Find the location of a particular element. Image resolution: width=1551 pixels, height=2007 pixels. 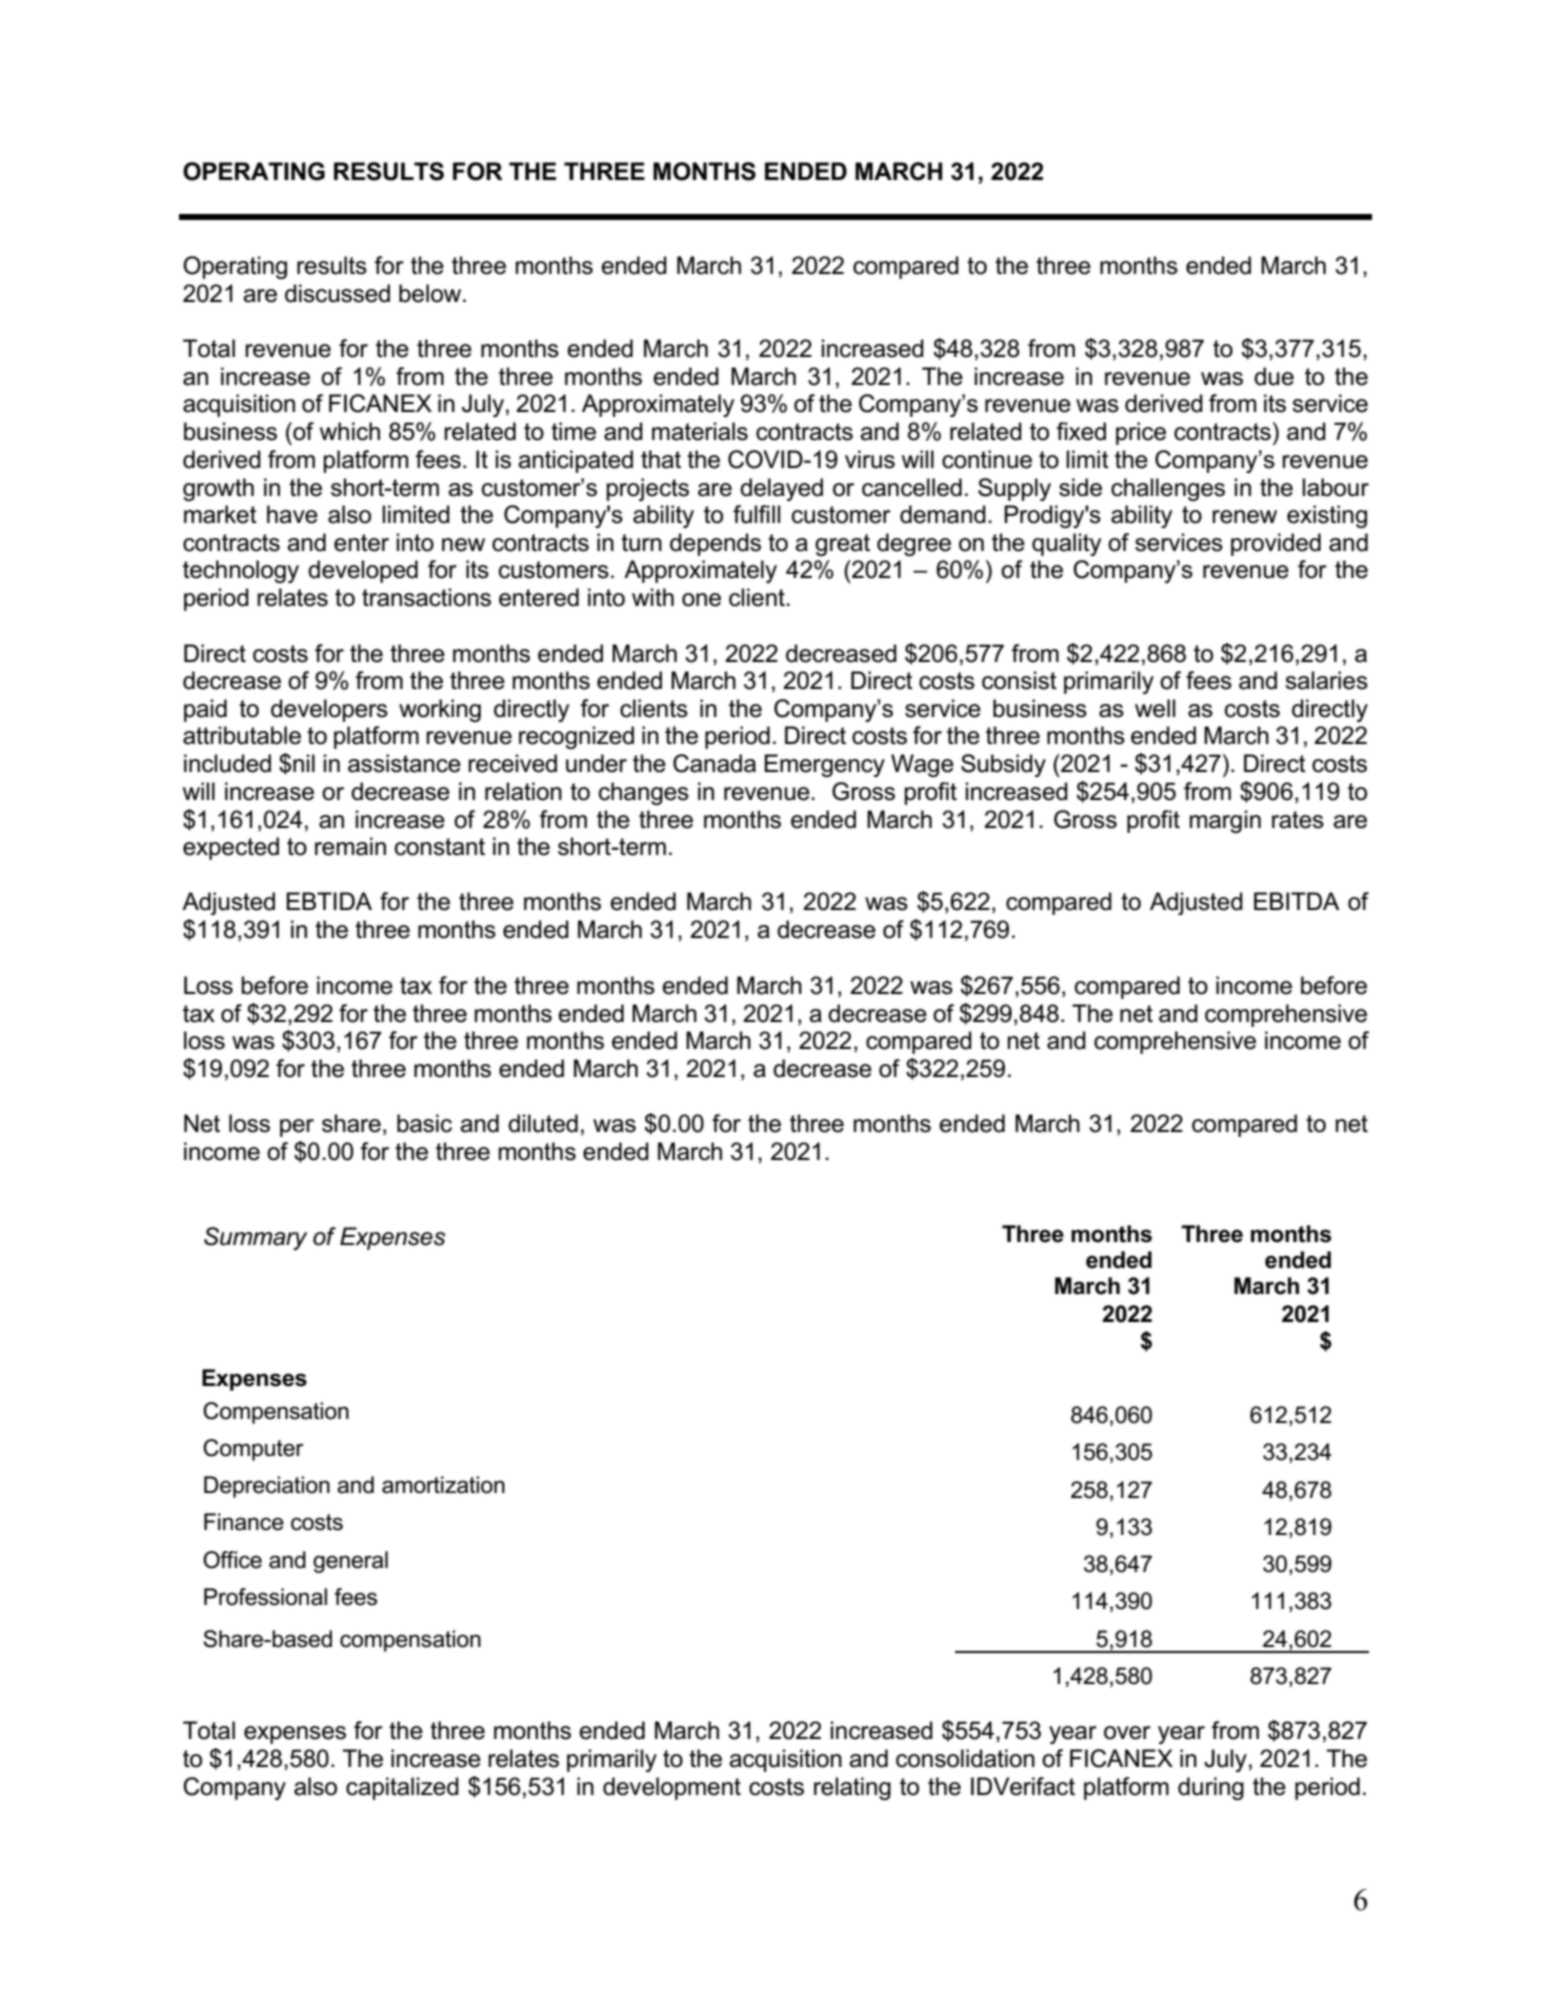

EBITDA is located at coordinates (1297, 901).
